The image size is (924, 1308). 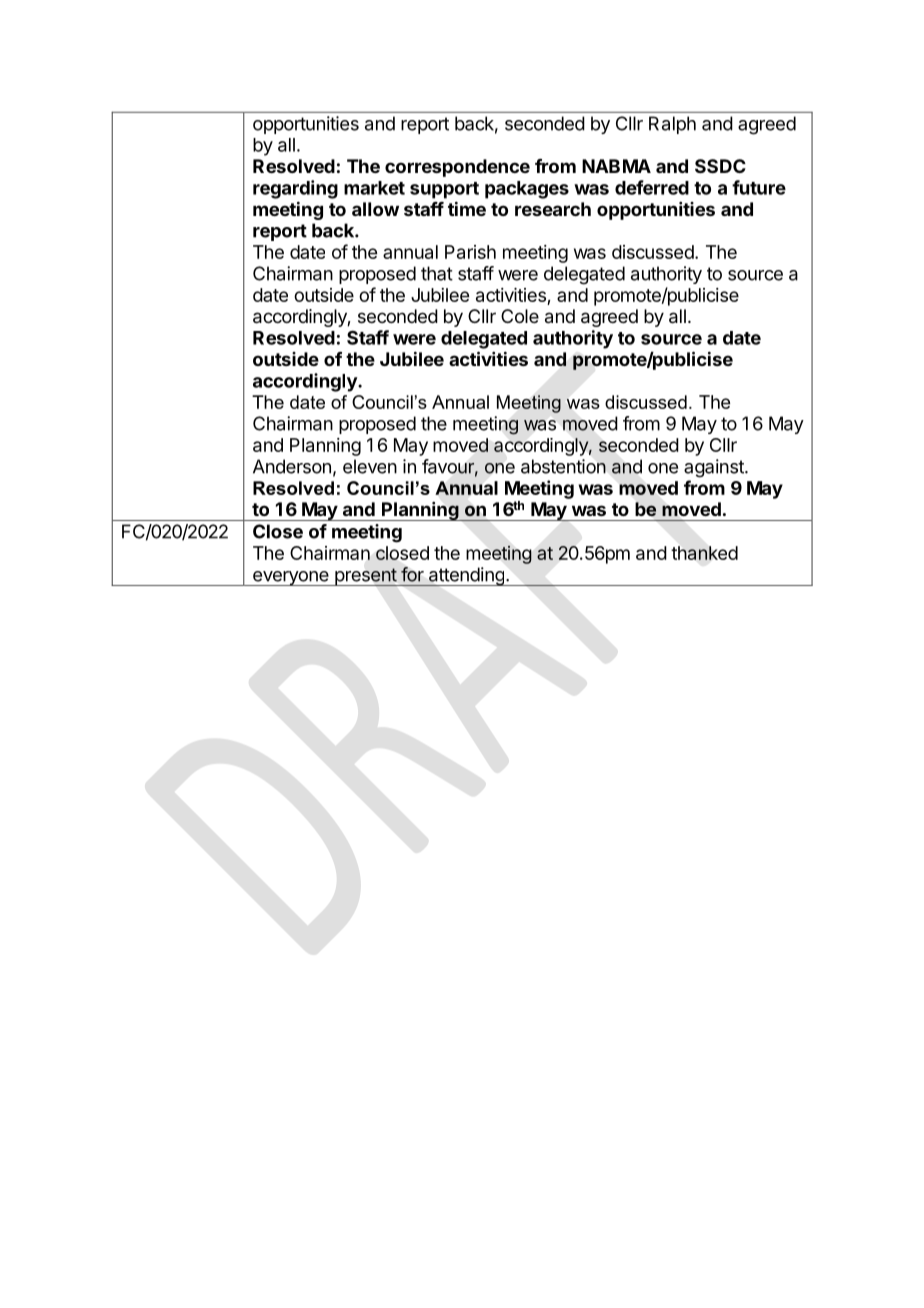 What do you see at coordinates (437, 273) in the screenshot?
I see `that` at bounding box center [437, 273].
